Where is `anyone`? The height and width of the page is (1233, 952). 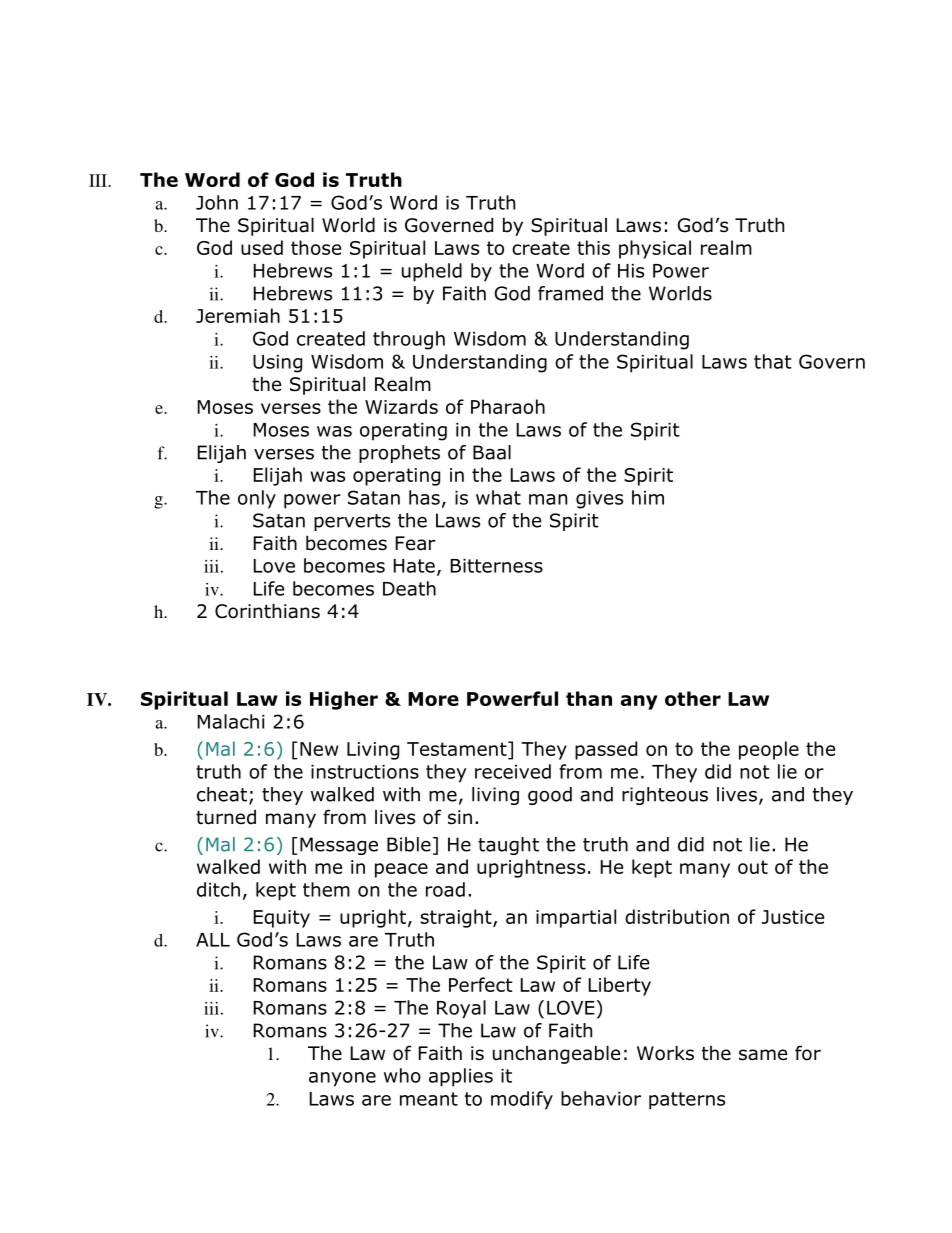 anyone is located at coordinates (342, 1079).
